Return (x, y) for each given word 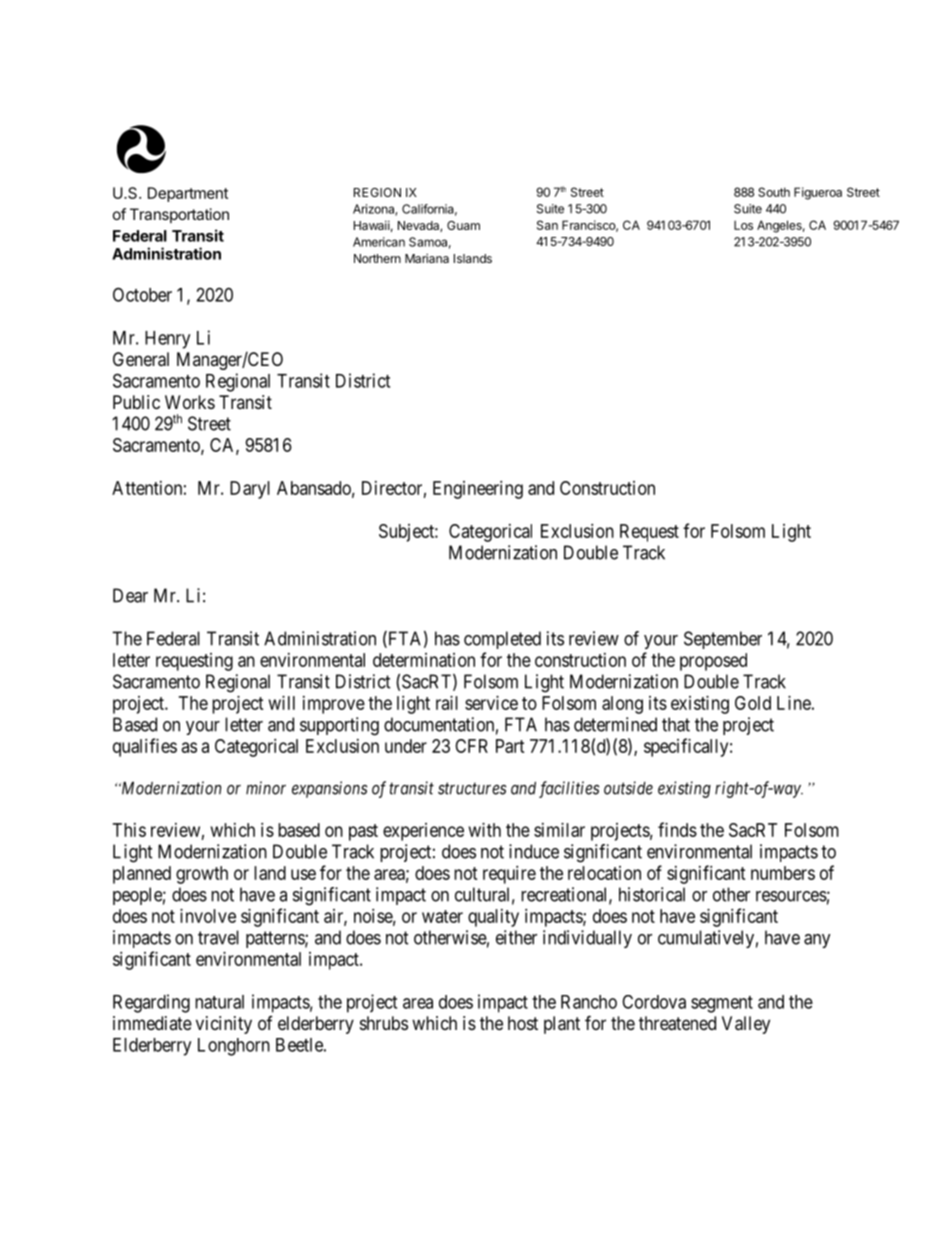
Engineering (478, 490)
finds (677, 829)
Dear (130, 595)
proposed (713, 662)
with (485, 830)
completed (502, 640)
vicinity (224, 1025)
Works (190, 402)
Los (743, 225)
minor (266, 788)
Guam (463, 225)
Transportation (179, 215)
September (723, 640)
